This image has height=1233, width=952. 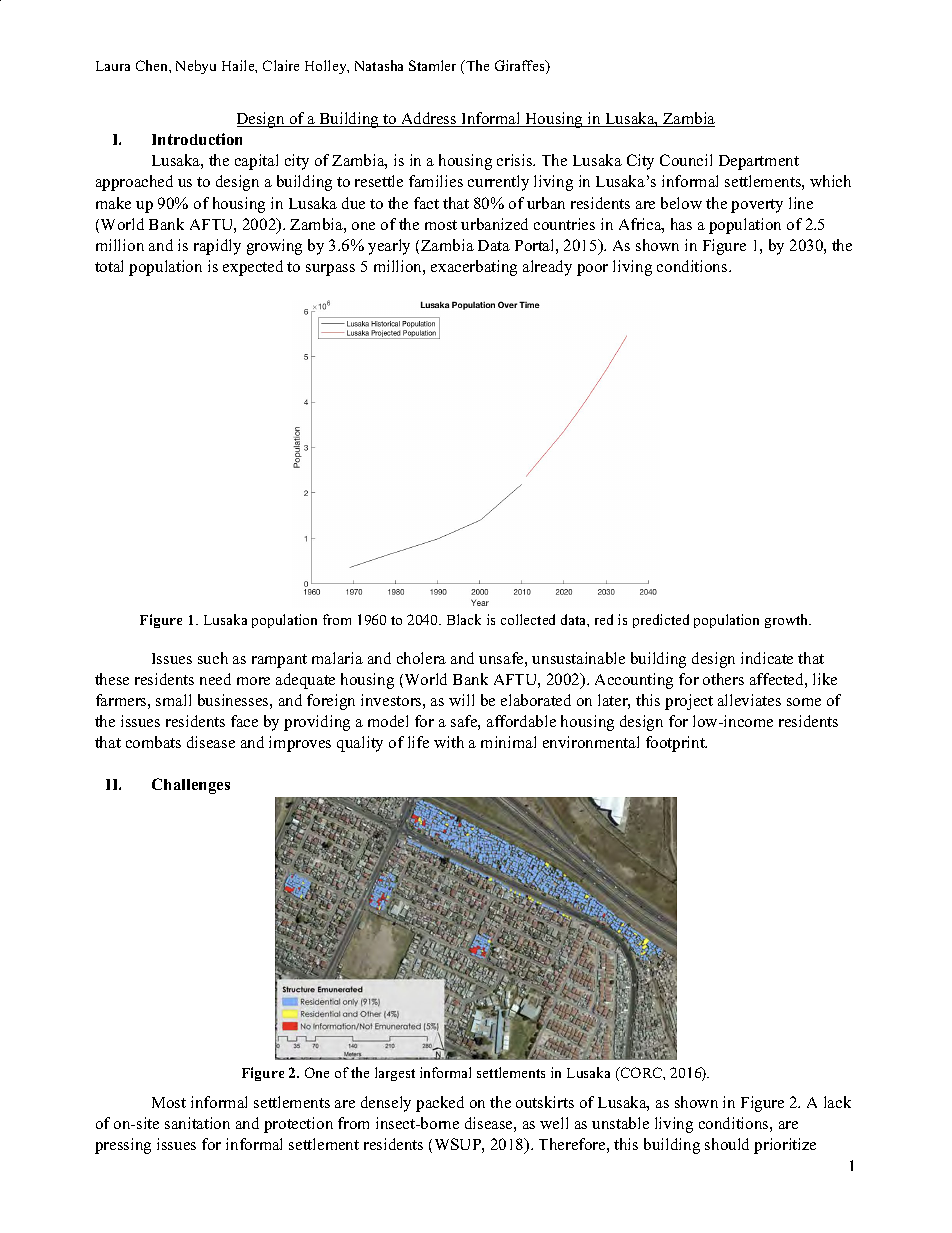 I want to click on such, so click(x=213, y=658).
